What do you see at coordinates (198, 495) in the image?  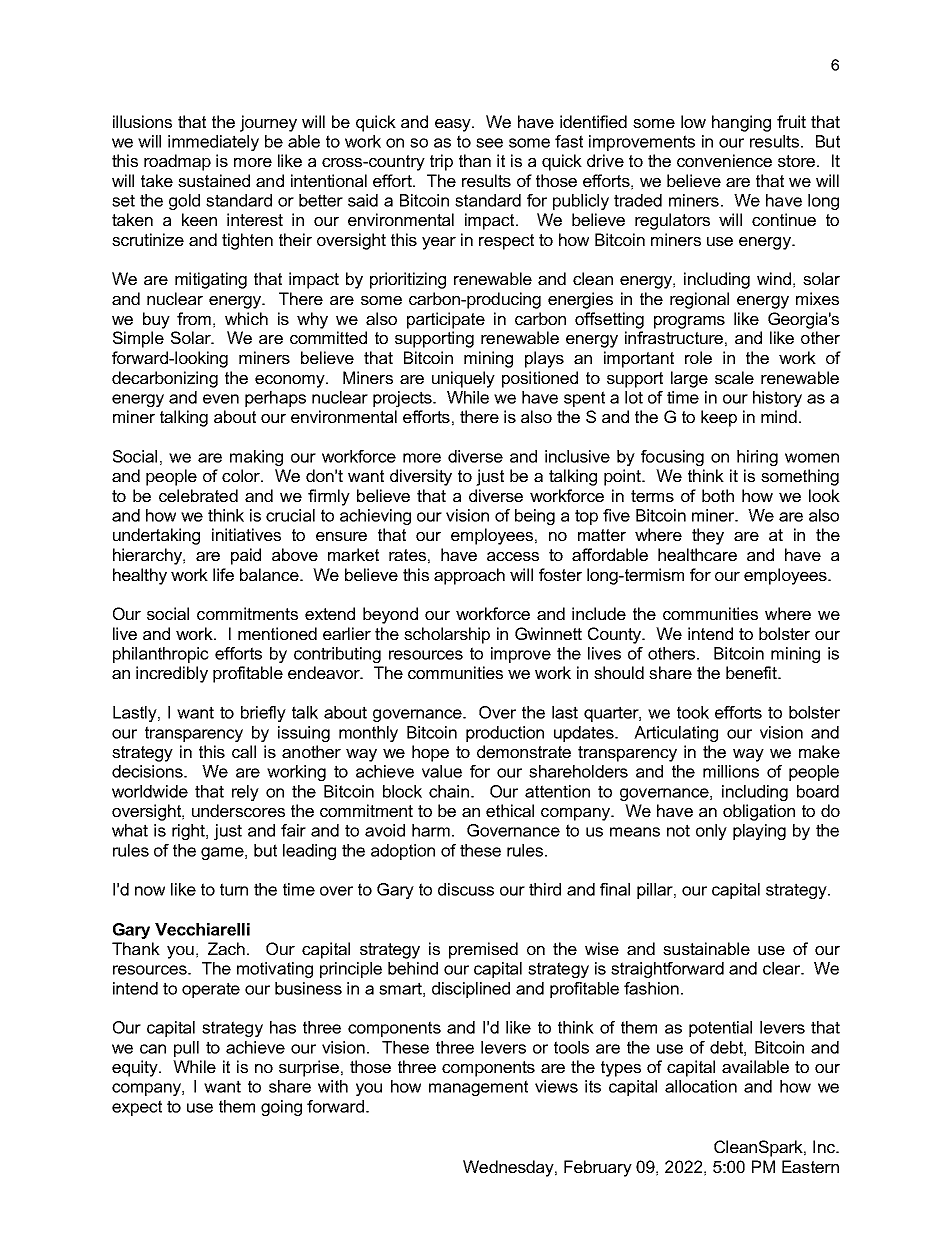 I see `celebrated` at bounding box center [198, 495].
